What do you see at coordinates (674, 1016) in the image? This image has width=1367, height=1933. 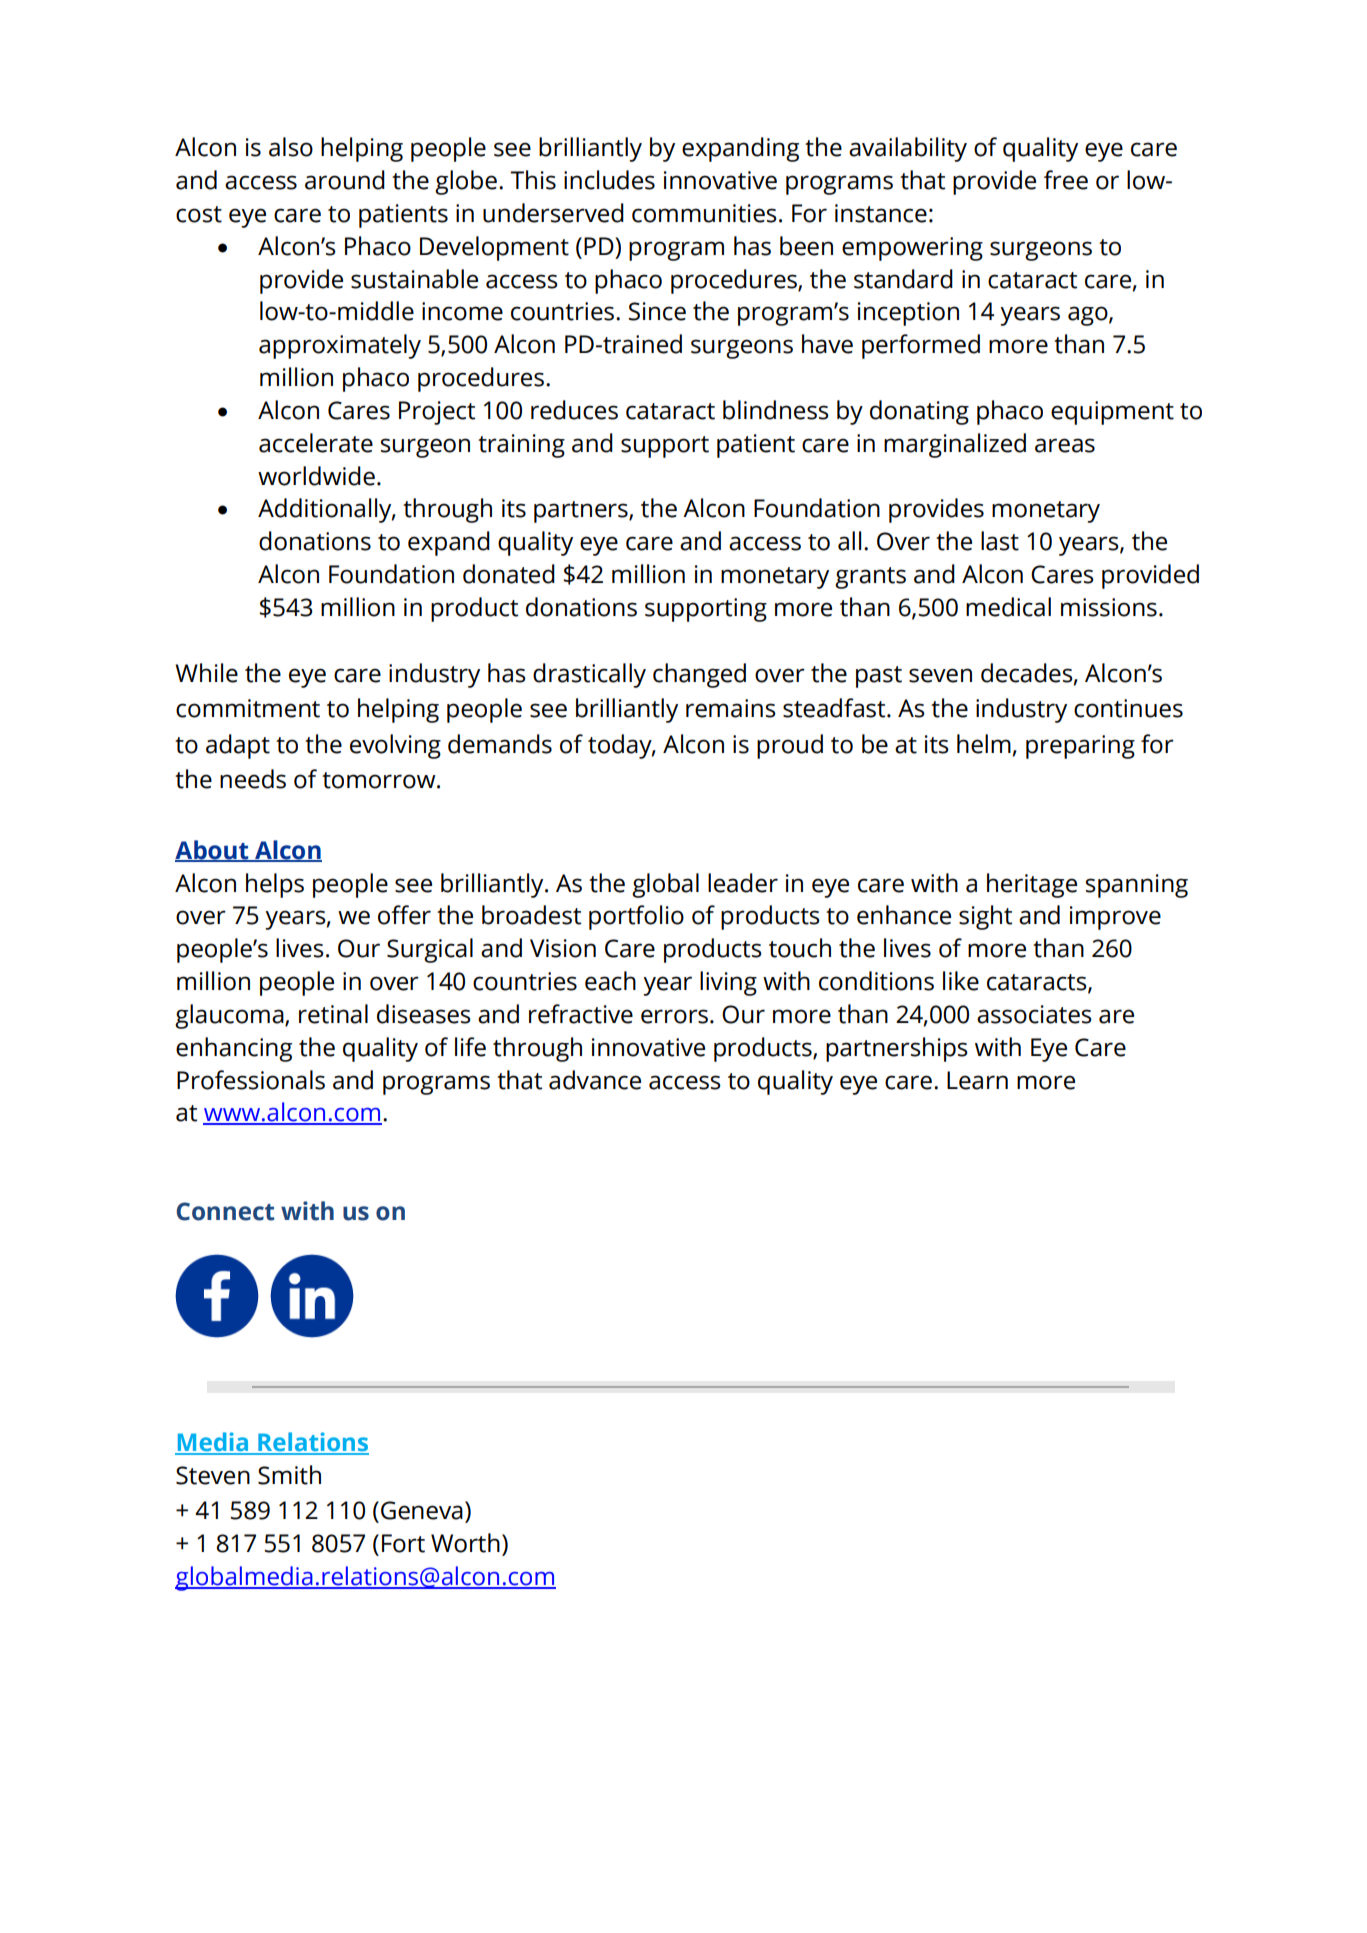 I see `errors` at bounding box center [674, 1016].
